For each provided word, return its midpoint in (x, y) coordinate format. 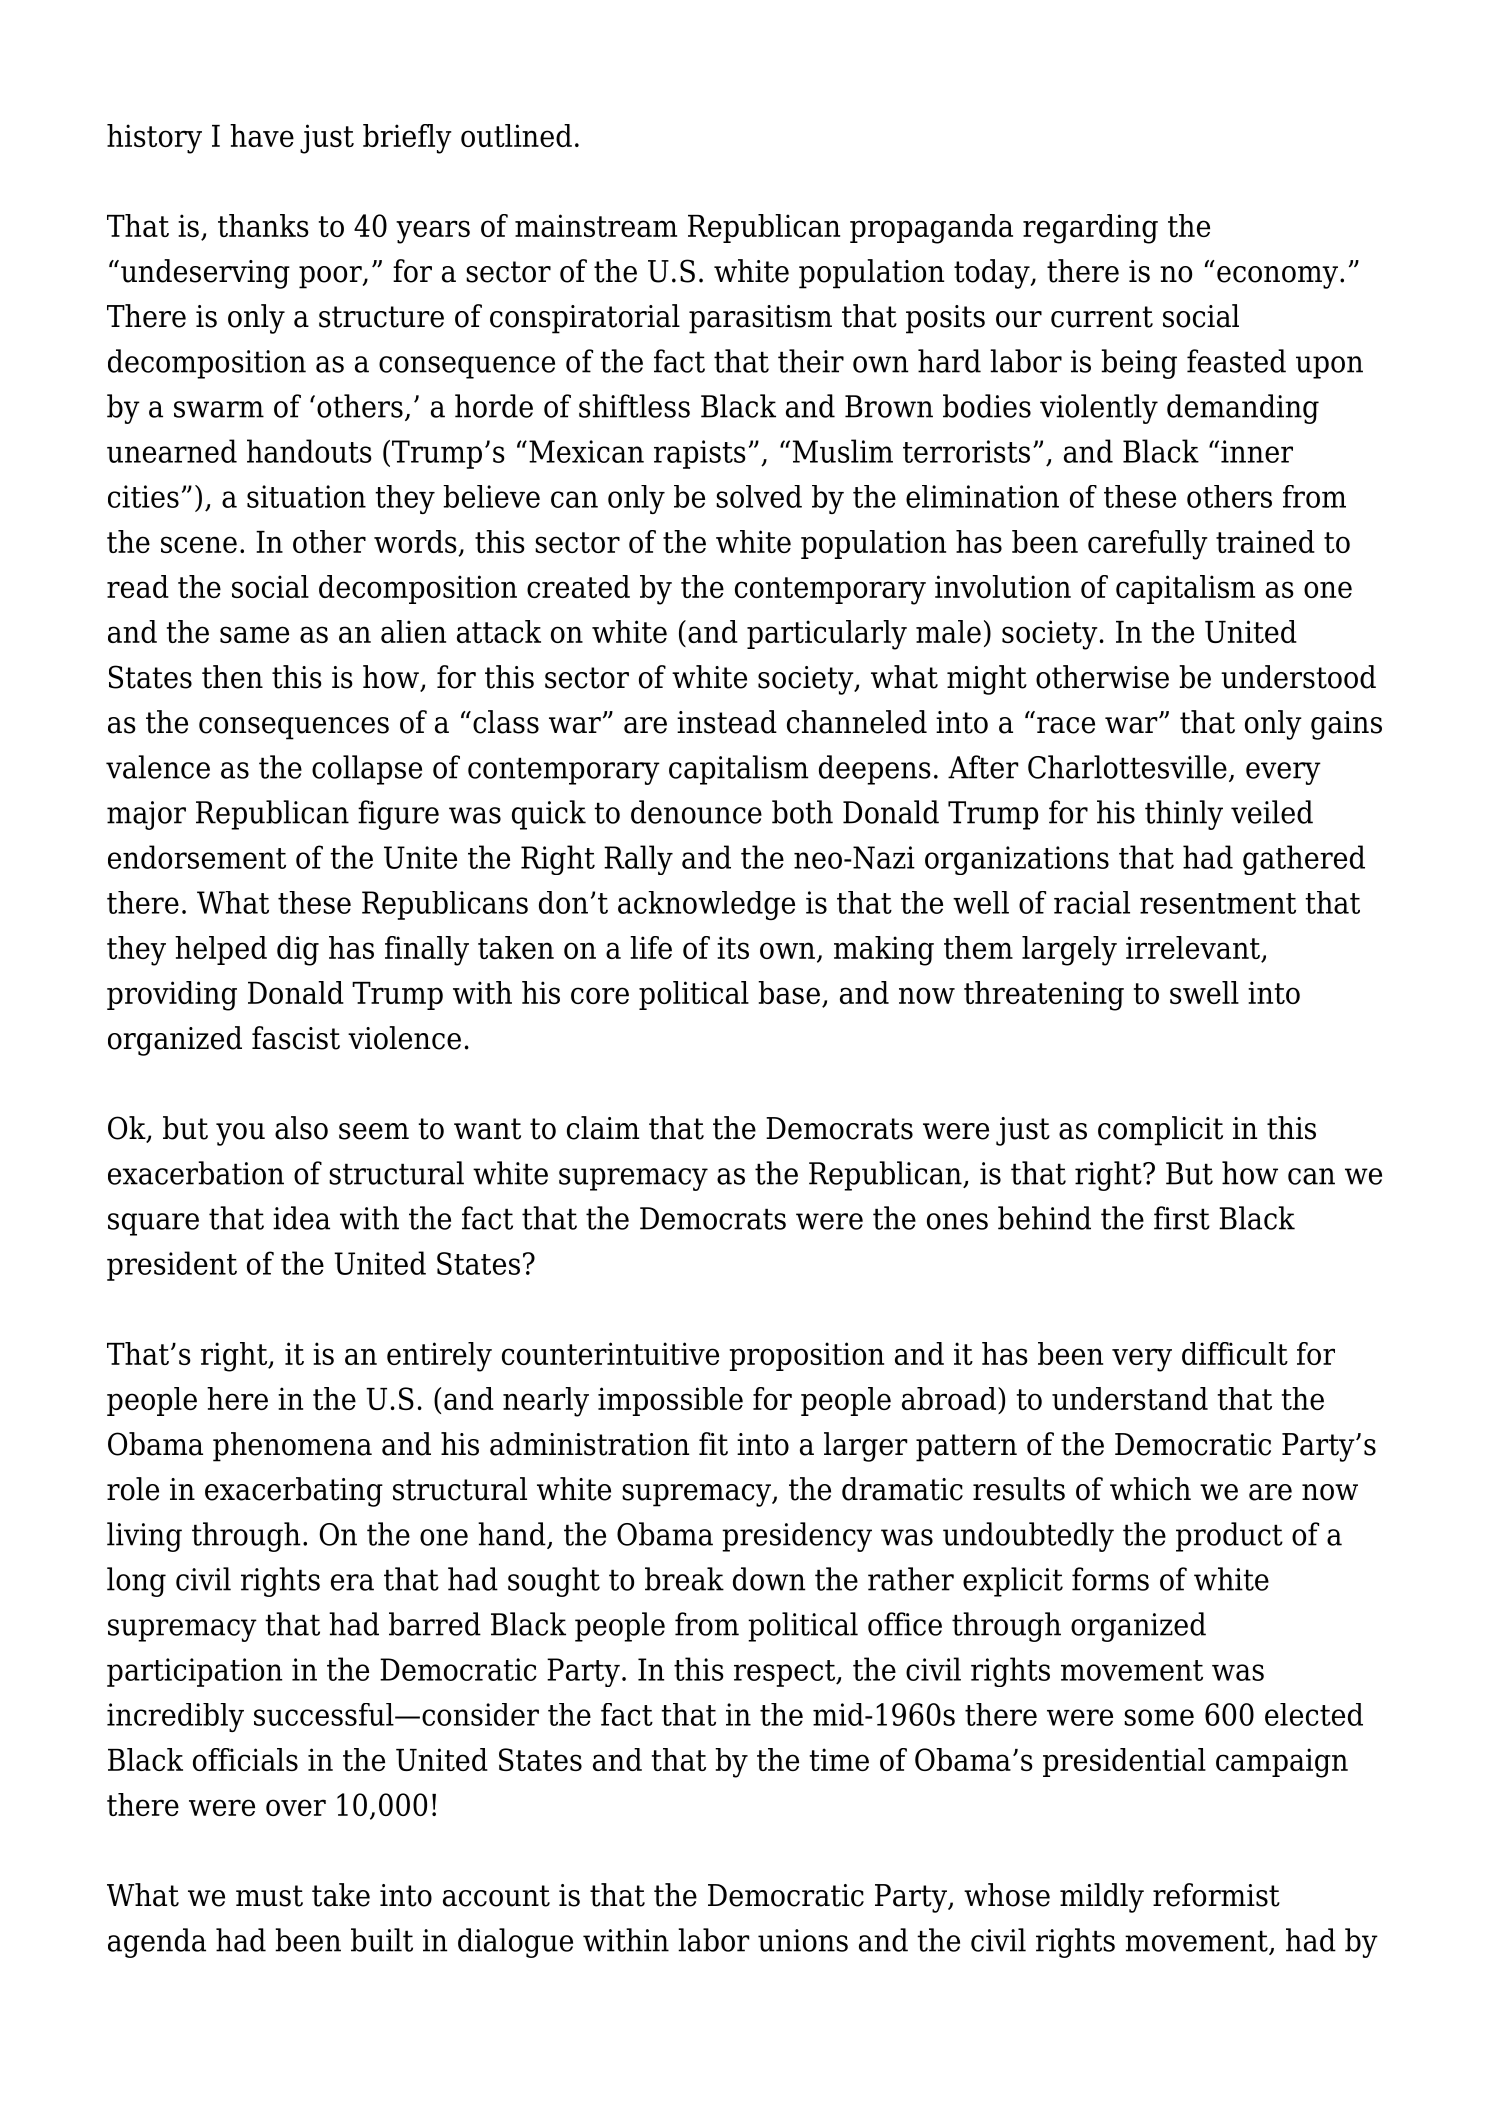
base (789, 992)
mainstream (596, 225)
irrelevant (1194, 949)
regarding (1090, 229)
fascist (296, 1038)
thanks (263, 225)
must (269, 1896)
